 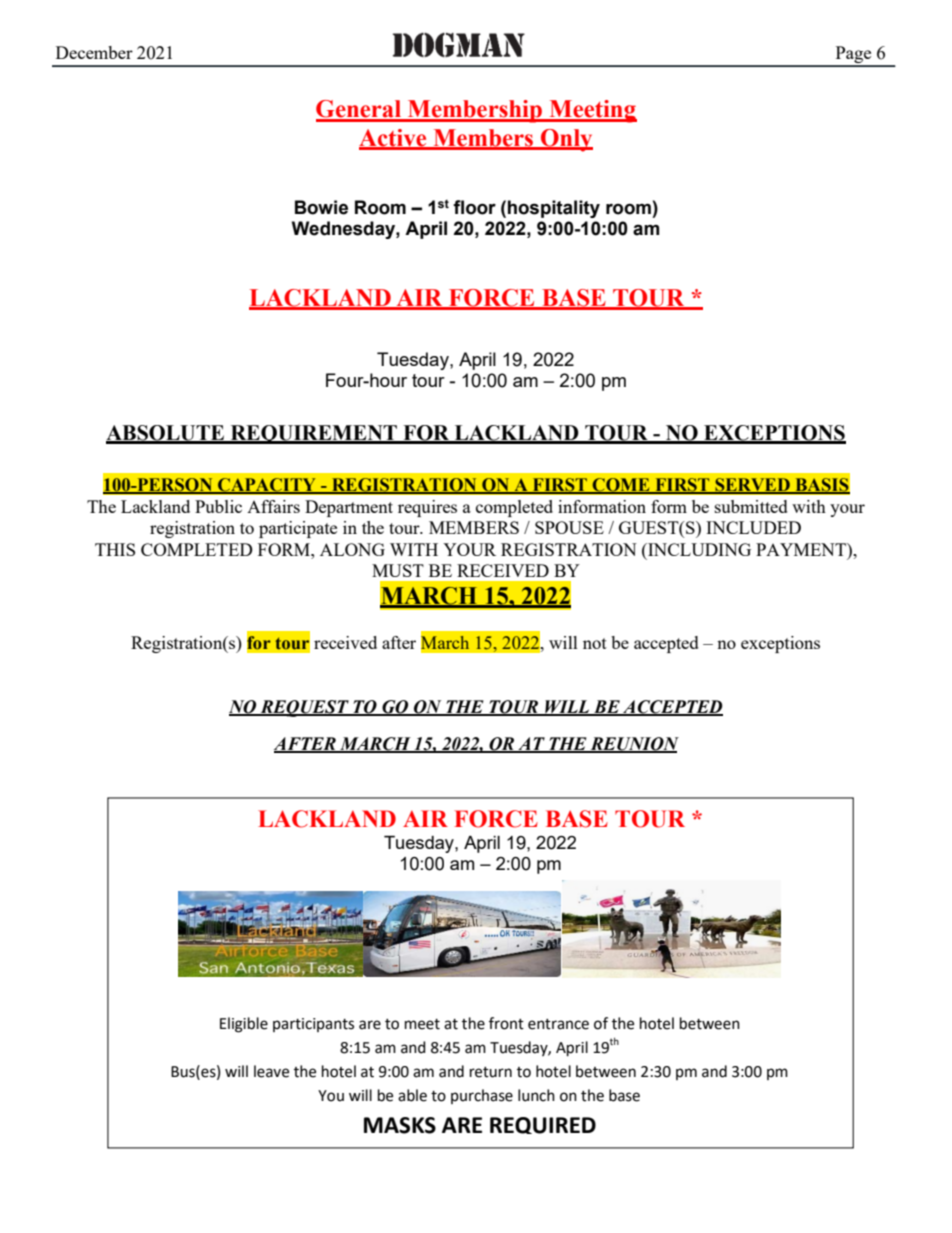 I want to click on THIS, so click(x=115, y=549).
